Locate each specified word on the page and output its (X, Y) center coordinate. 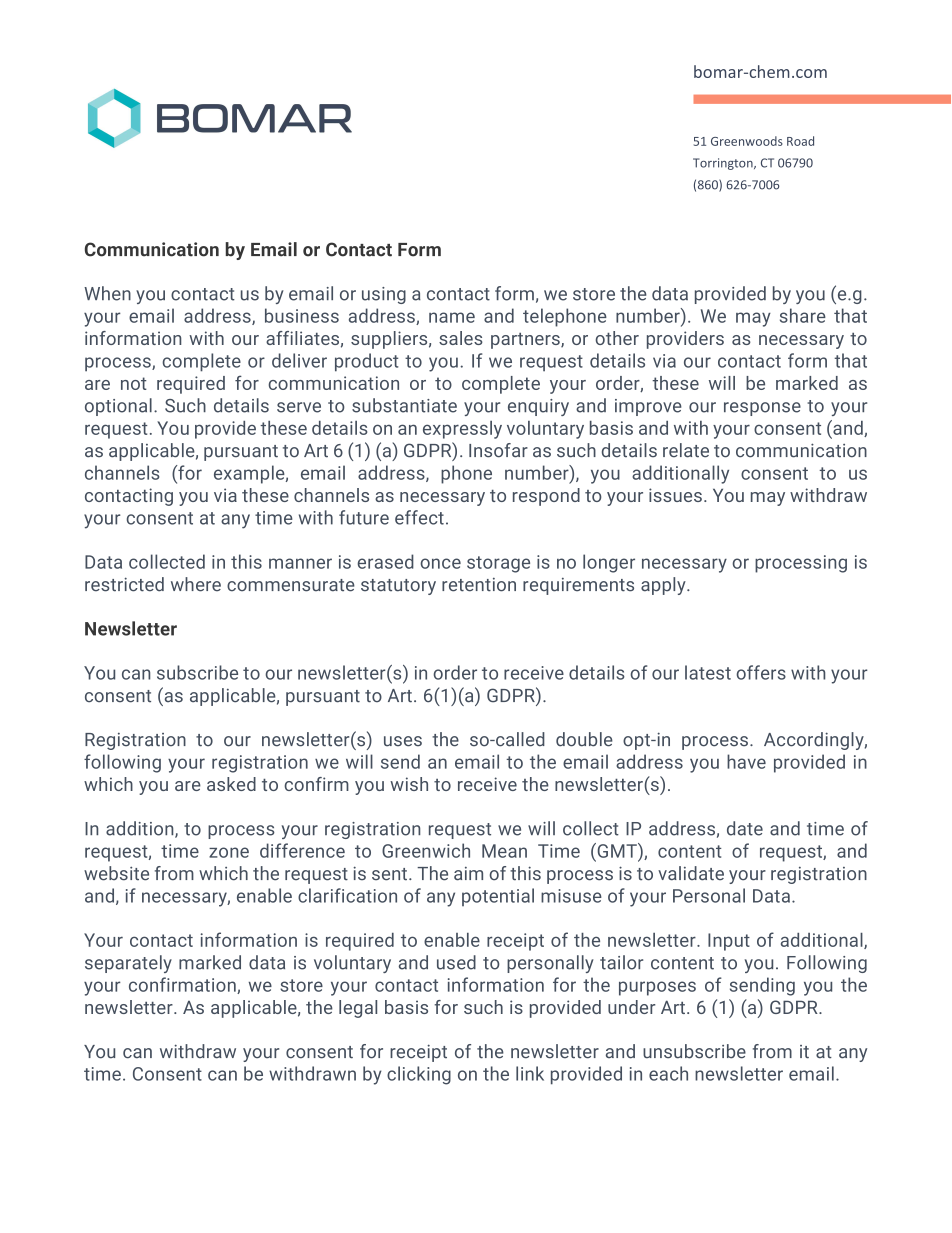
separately (128, 964)
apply (664, 586)
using (384, 295)
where (196, 584)
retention (479, 585)
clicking (419, 1075)
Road (800, 141)
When (107, 293)
